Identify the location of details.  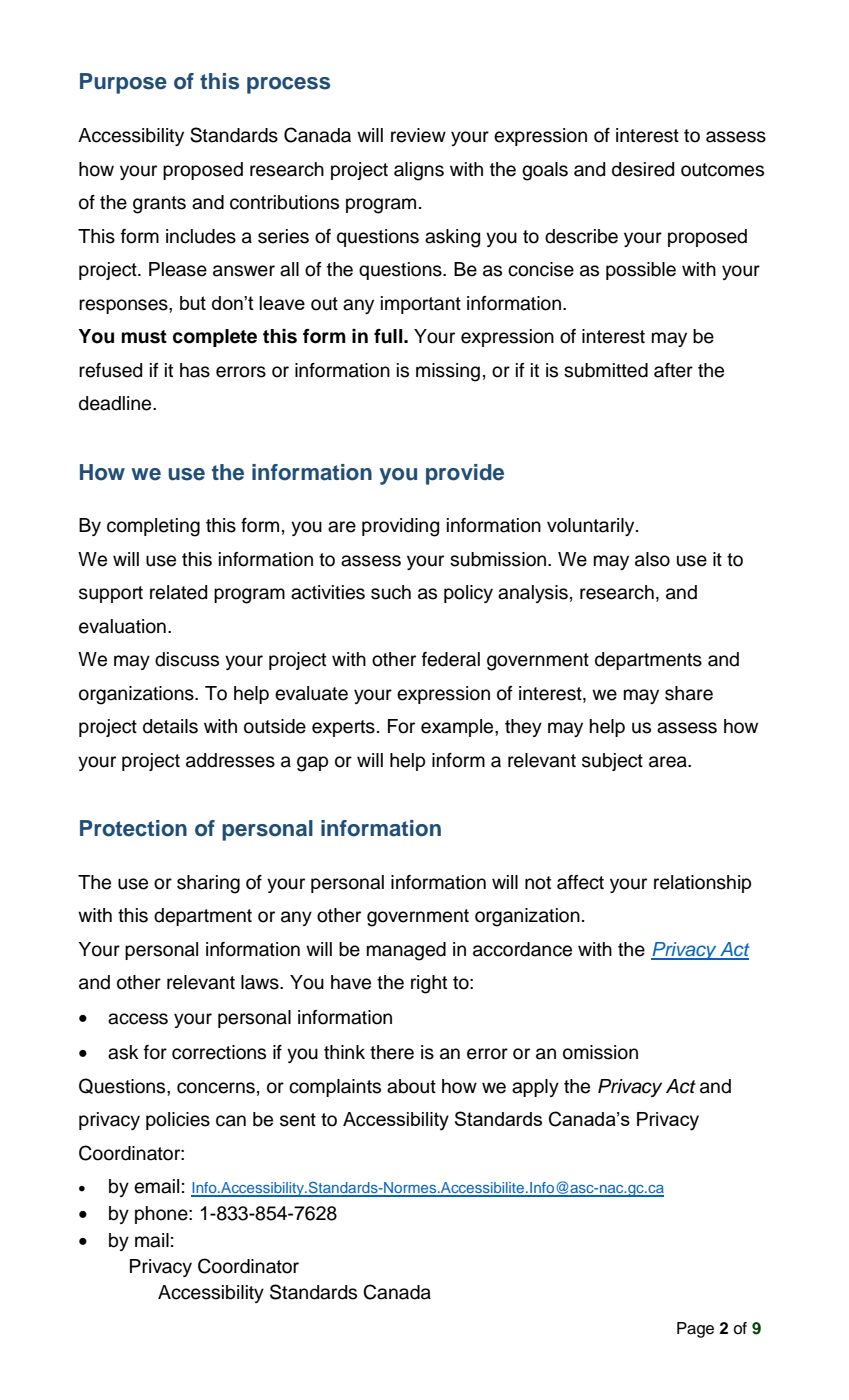
(170, 726).
